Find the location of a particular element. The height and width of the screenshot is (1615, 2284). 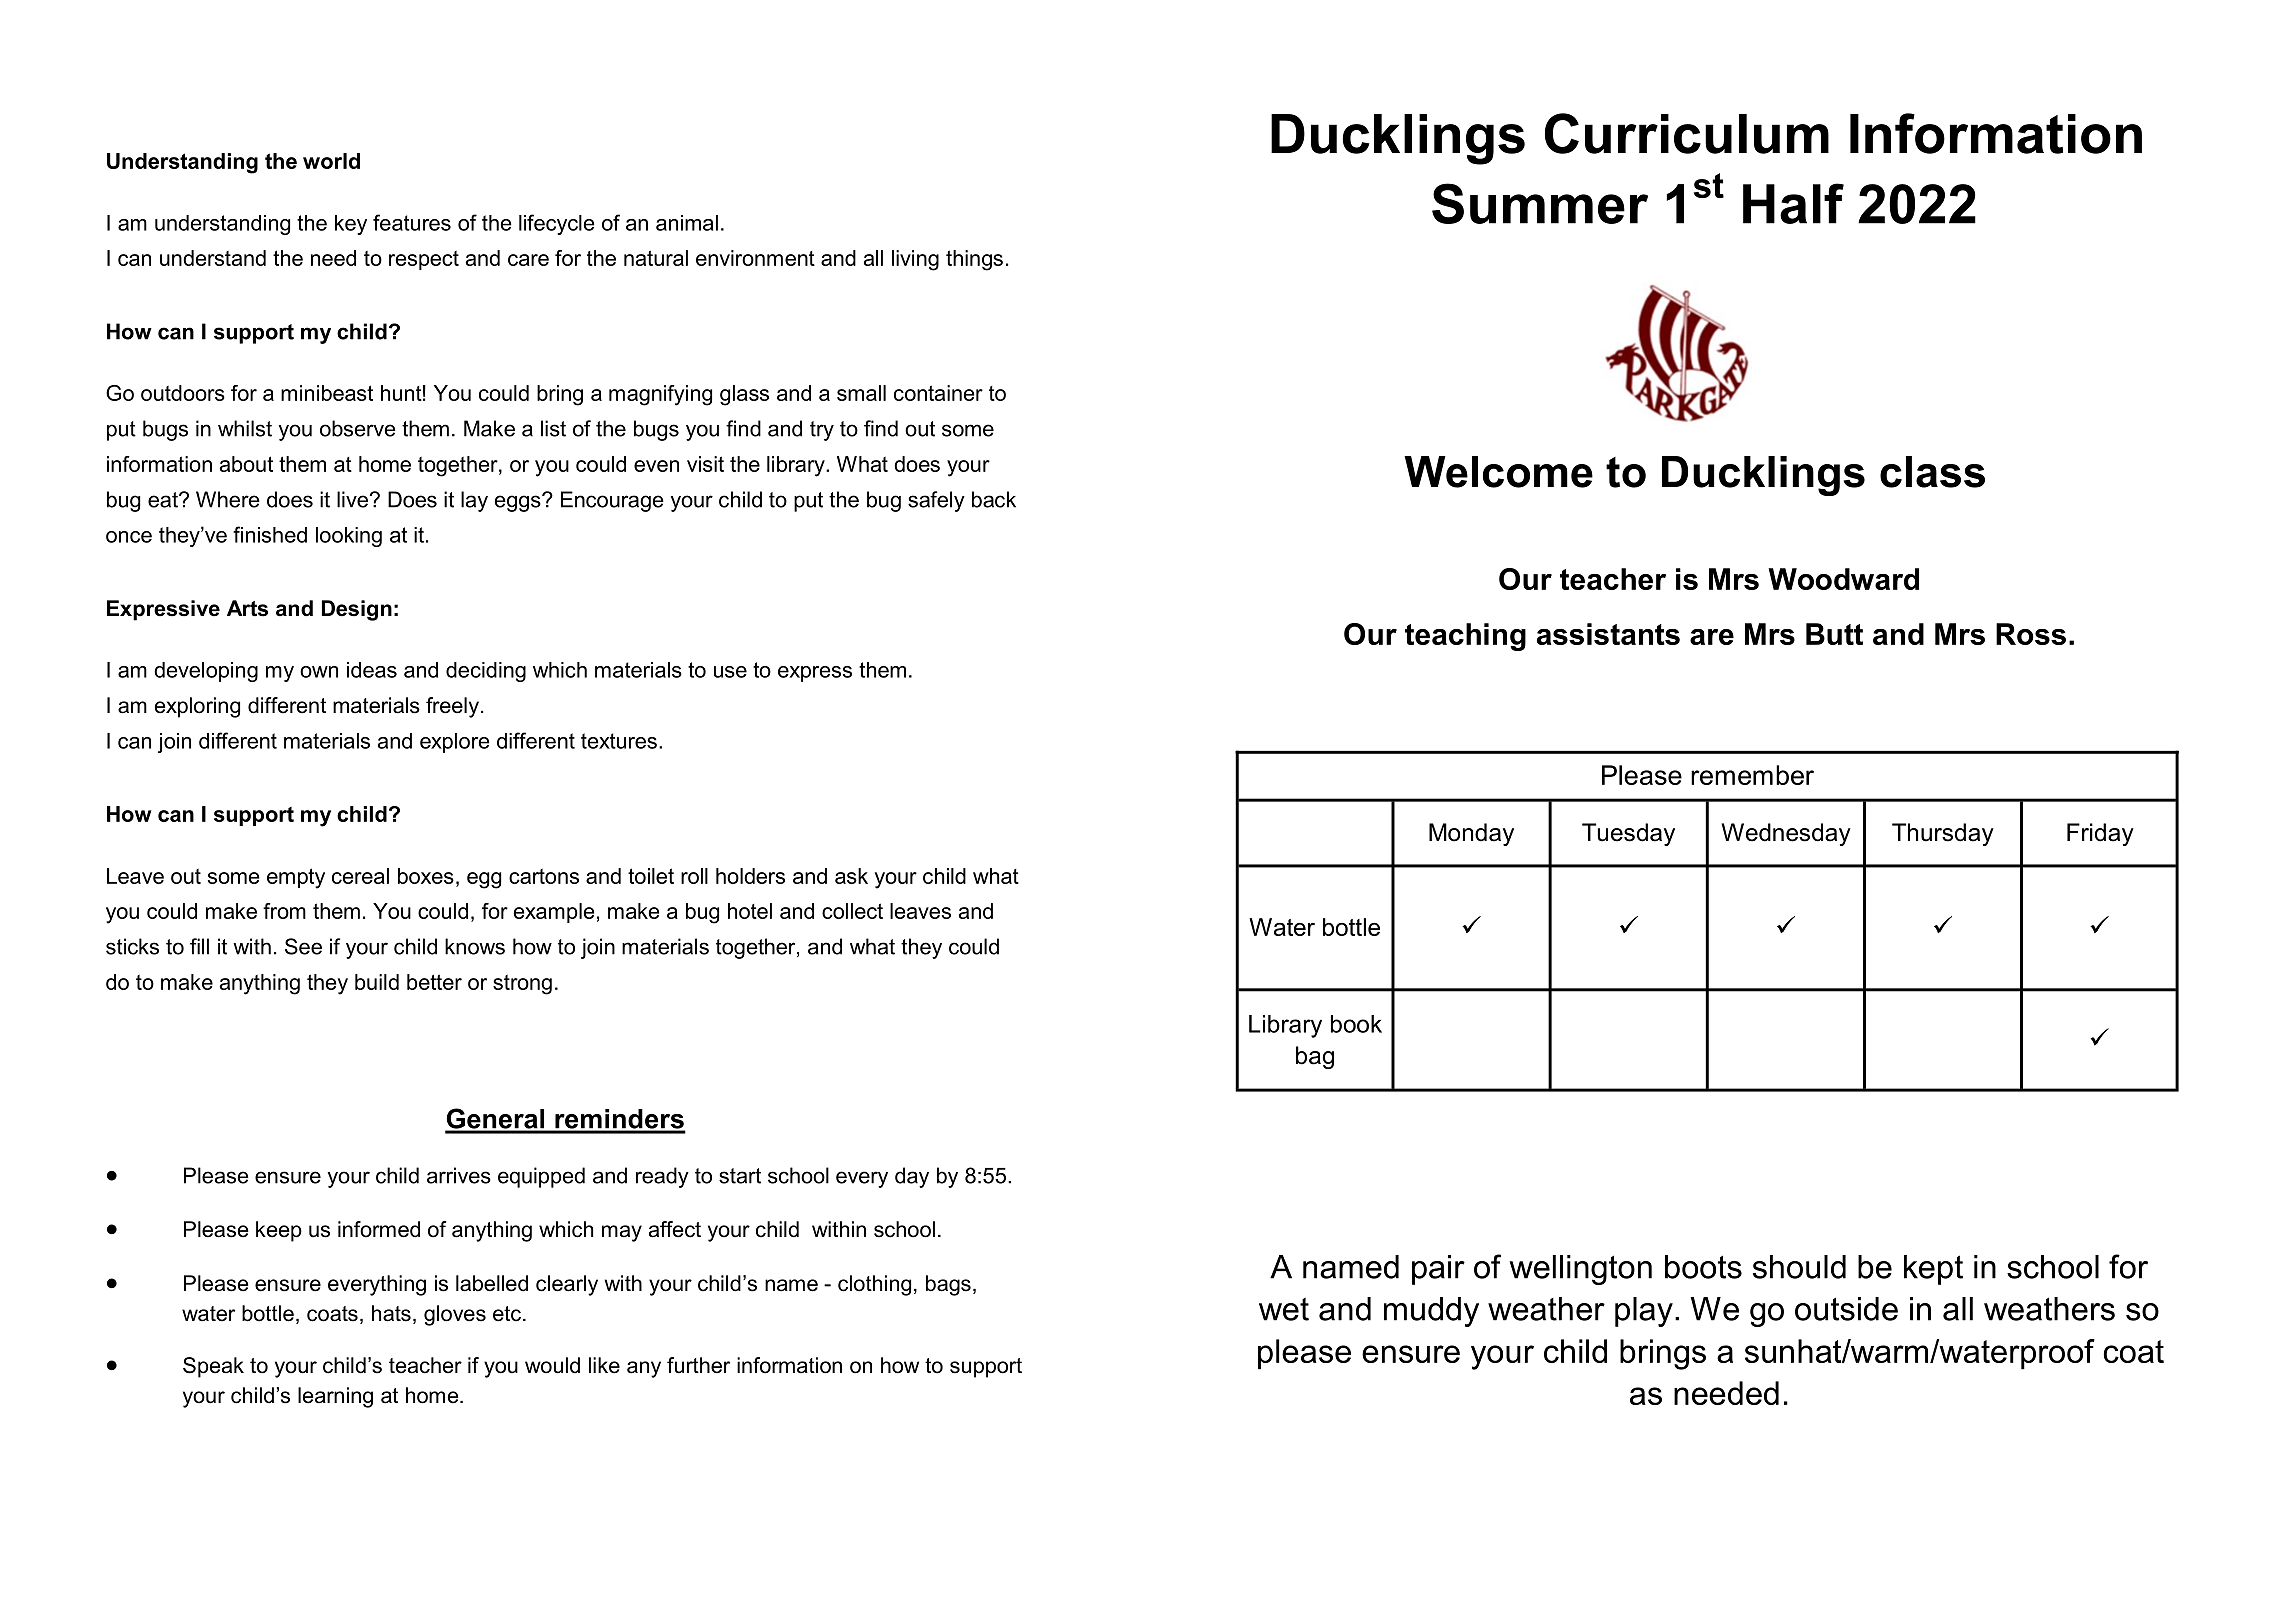

class is located at coordinates (1932, 472).
